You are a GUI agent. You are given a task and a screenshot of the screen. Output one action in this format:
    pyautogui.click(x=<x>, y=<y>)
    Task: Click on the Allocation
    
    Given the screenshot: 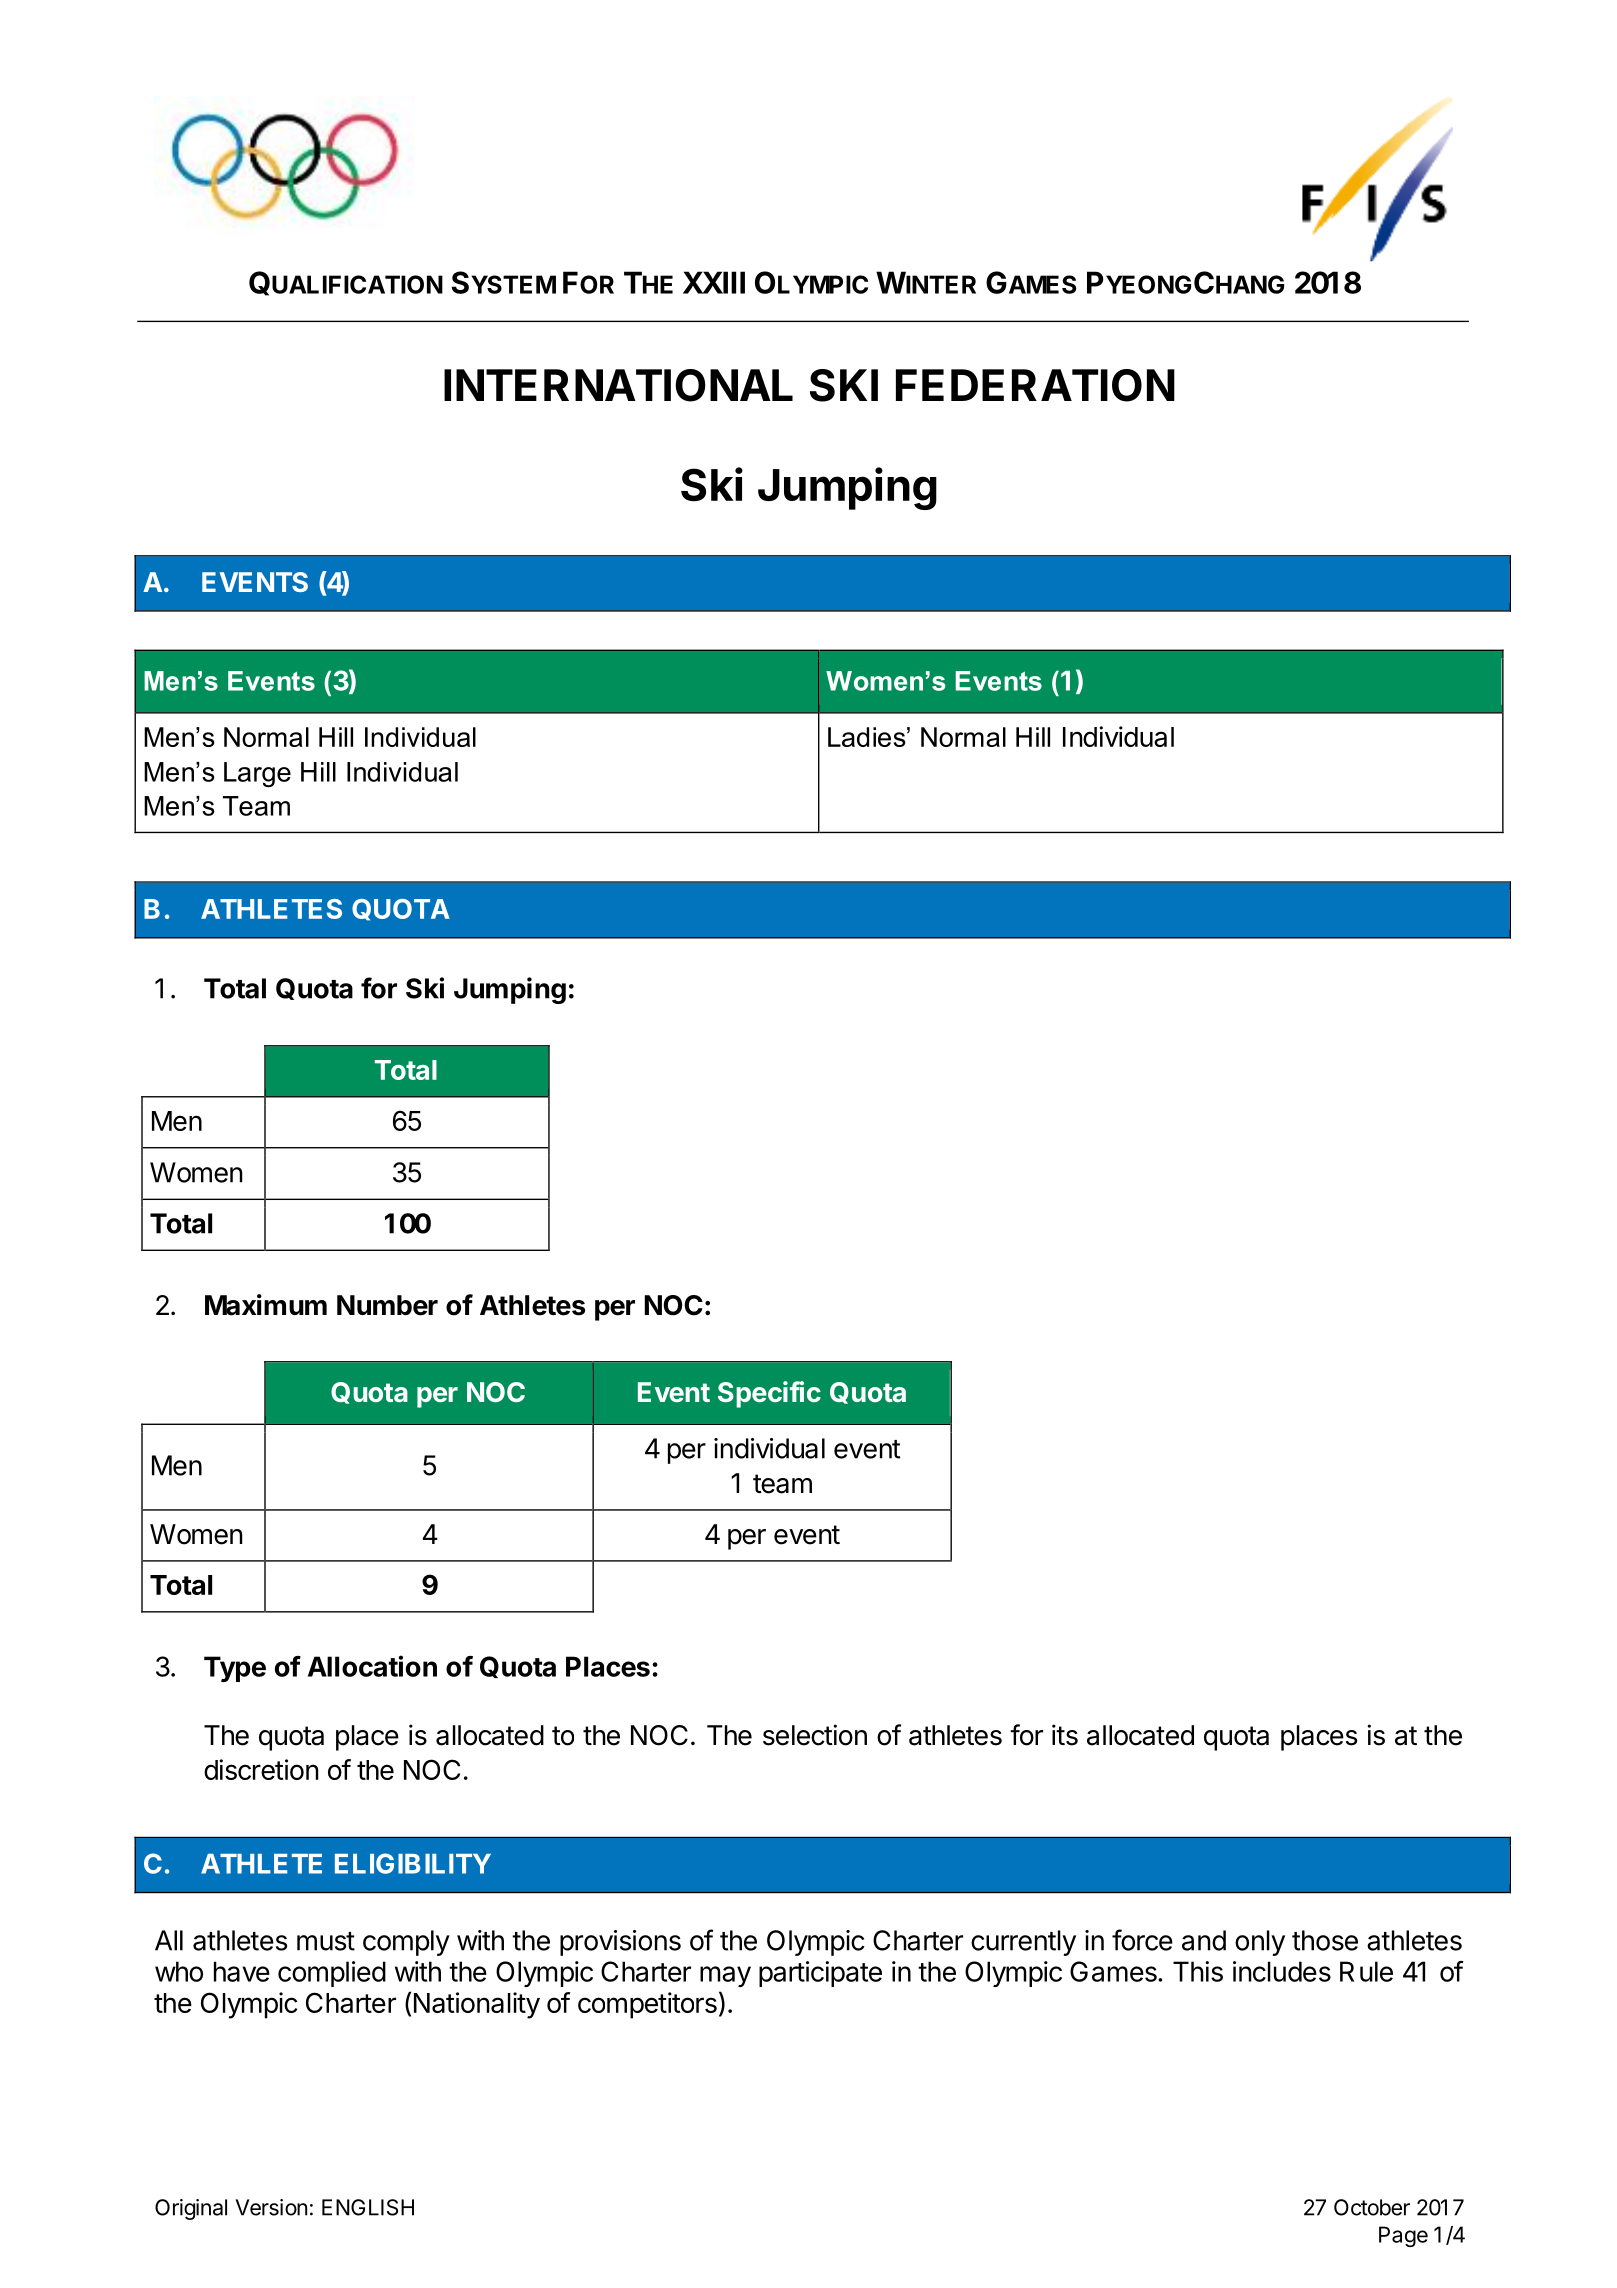 What is the action you would take?
    pyautogui.click(x=372, y=1666)
